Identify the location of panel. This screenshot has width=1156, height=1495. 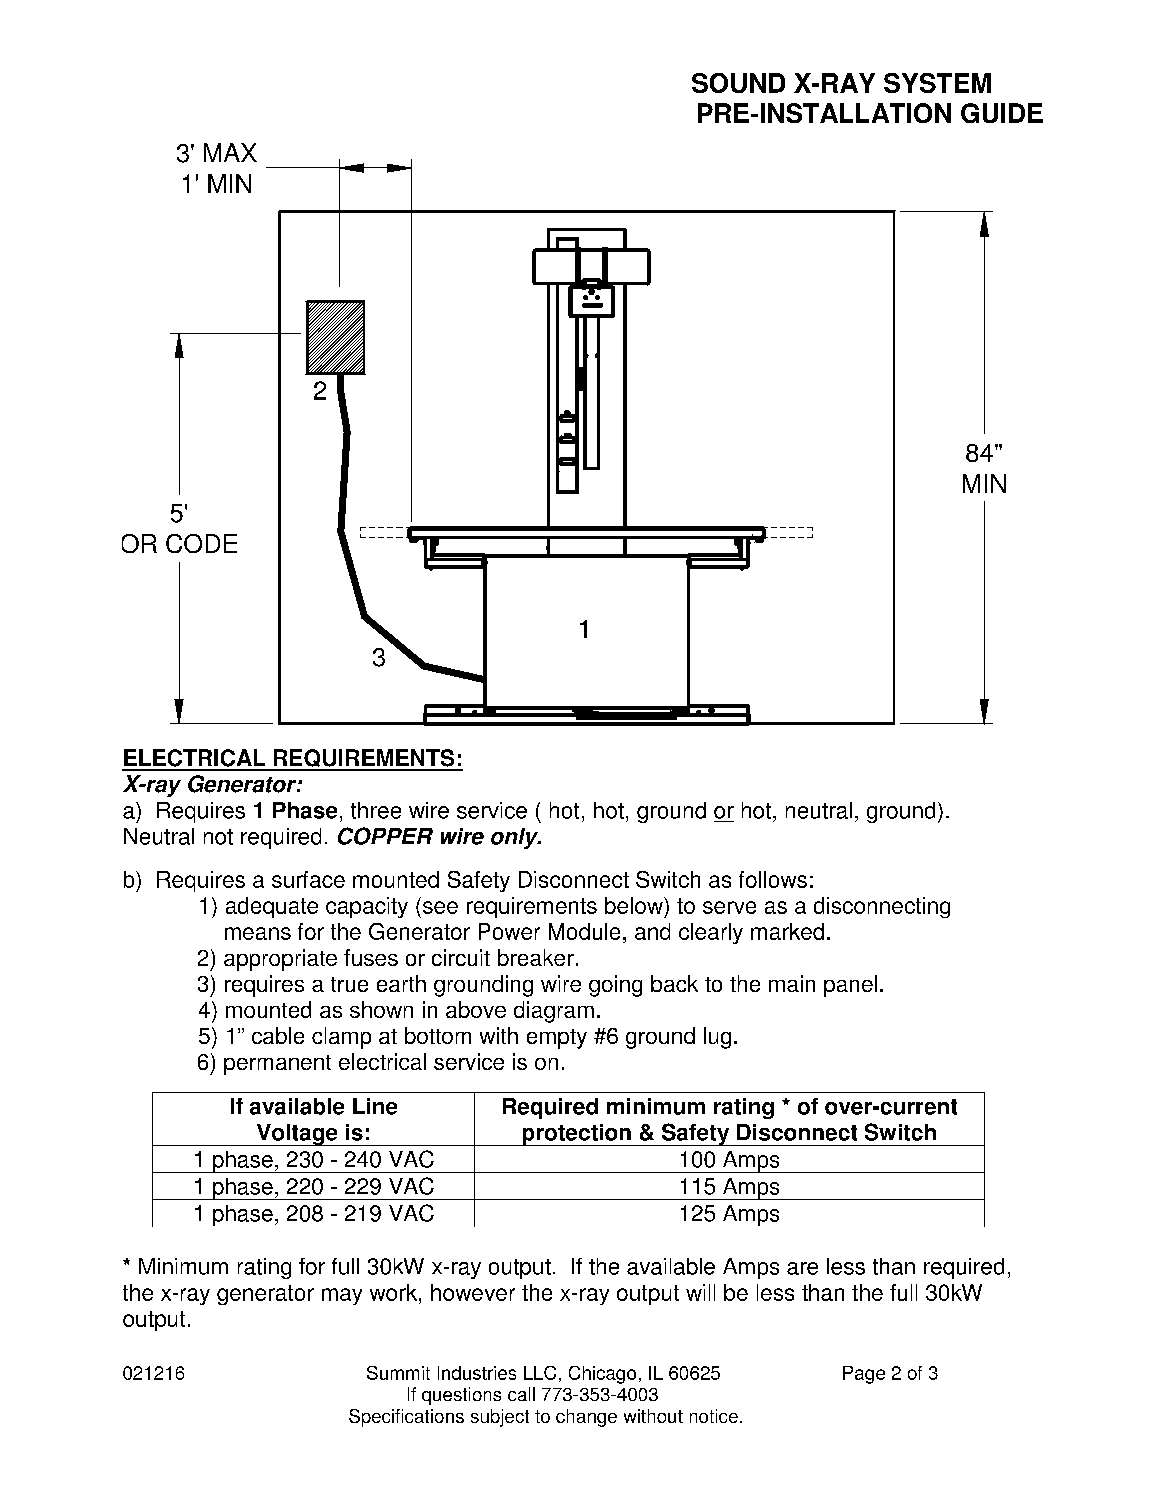
(850, 986).
